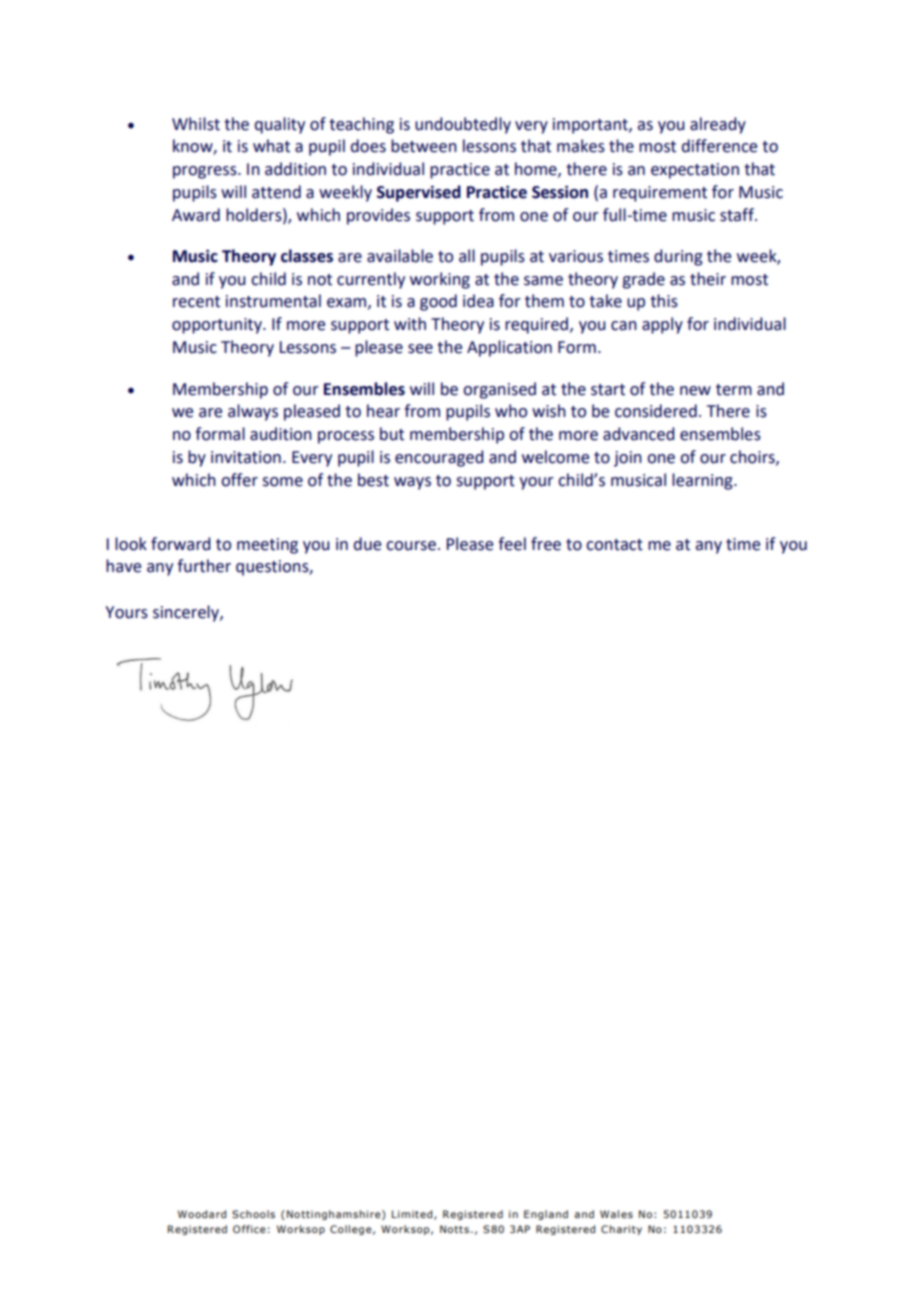 The width and height of the screenshot is (924, 1308). Describe the element at coordinates (206, 172) in the screenshot. I see `progress` at that location.
